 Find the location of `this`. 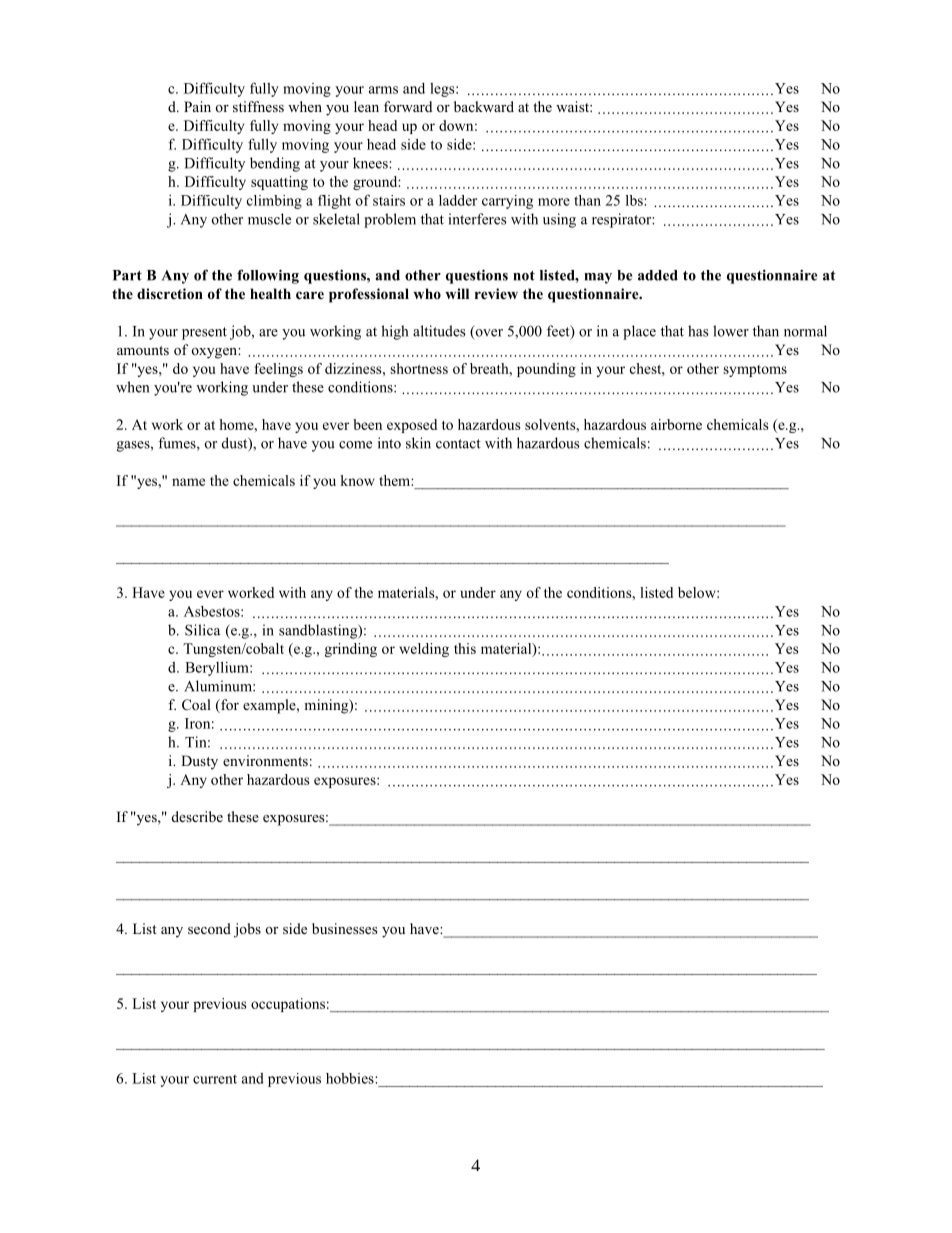

this is located at coordinates (465, 648).
